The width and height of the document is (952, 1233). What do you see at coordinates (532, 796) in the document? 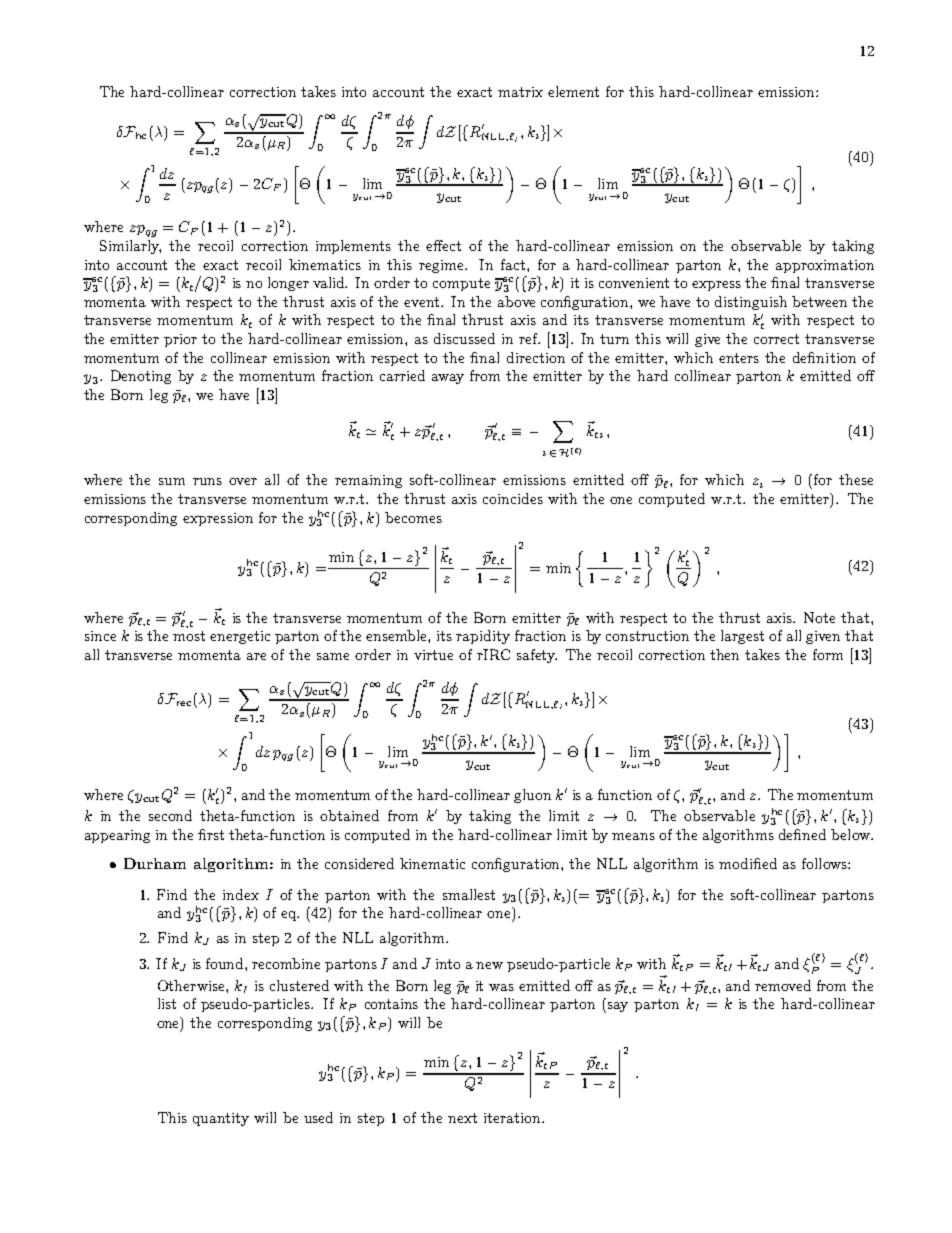
I see `gluon` at bounding box center [532, 796].
